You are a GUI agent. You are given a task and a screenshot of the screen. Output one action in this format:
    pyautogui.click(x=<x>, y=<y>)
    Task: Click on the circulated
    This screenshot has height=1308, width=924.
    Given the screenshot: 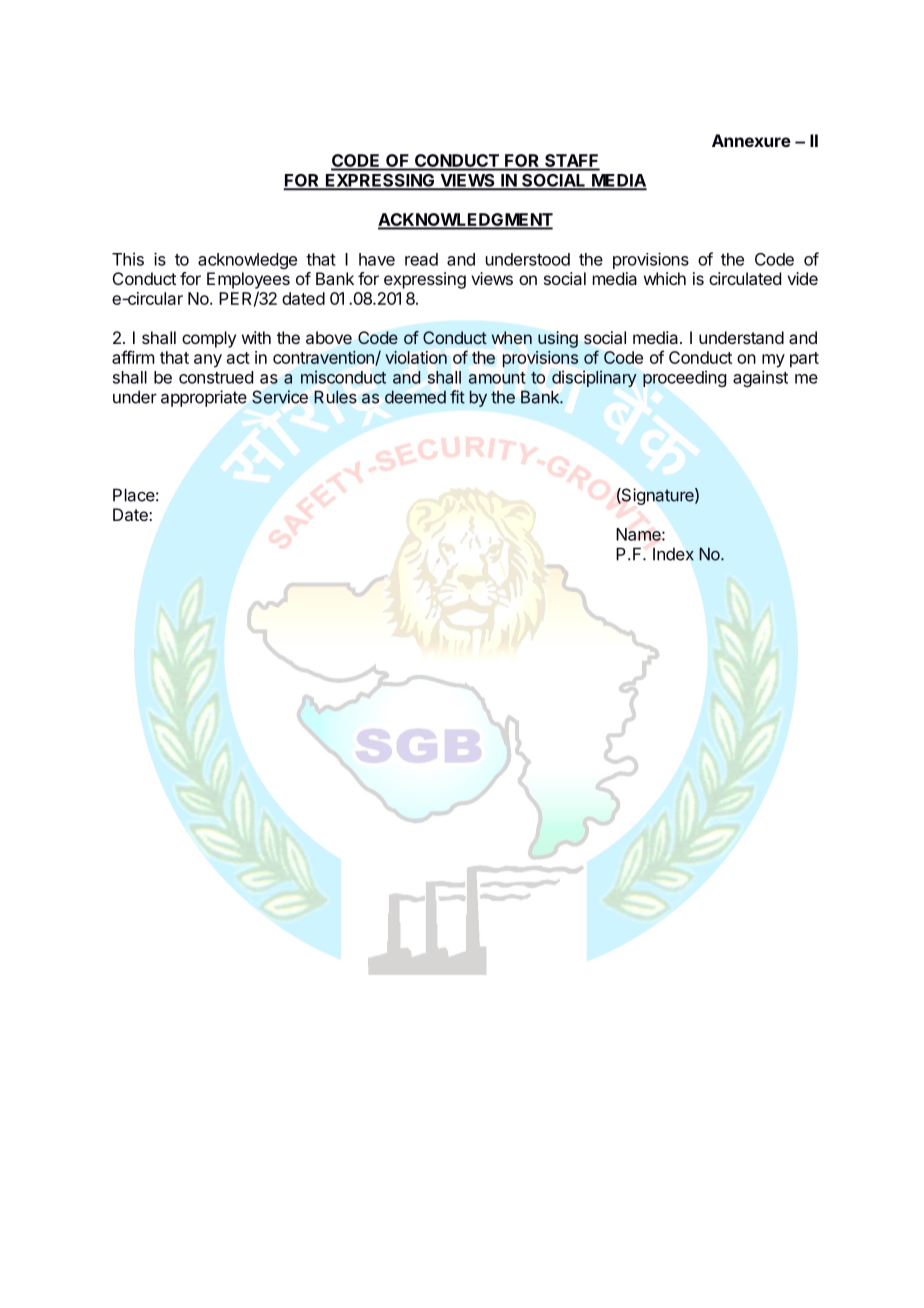 What is the action you would take?
    pyautogui.click(x=745, y=278)
